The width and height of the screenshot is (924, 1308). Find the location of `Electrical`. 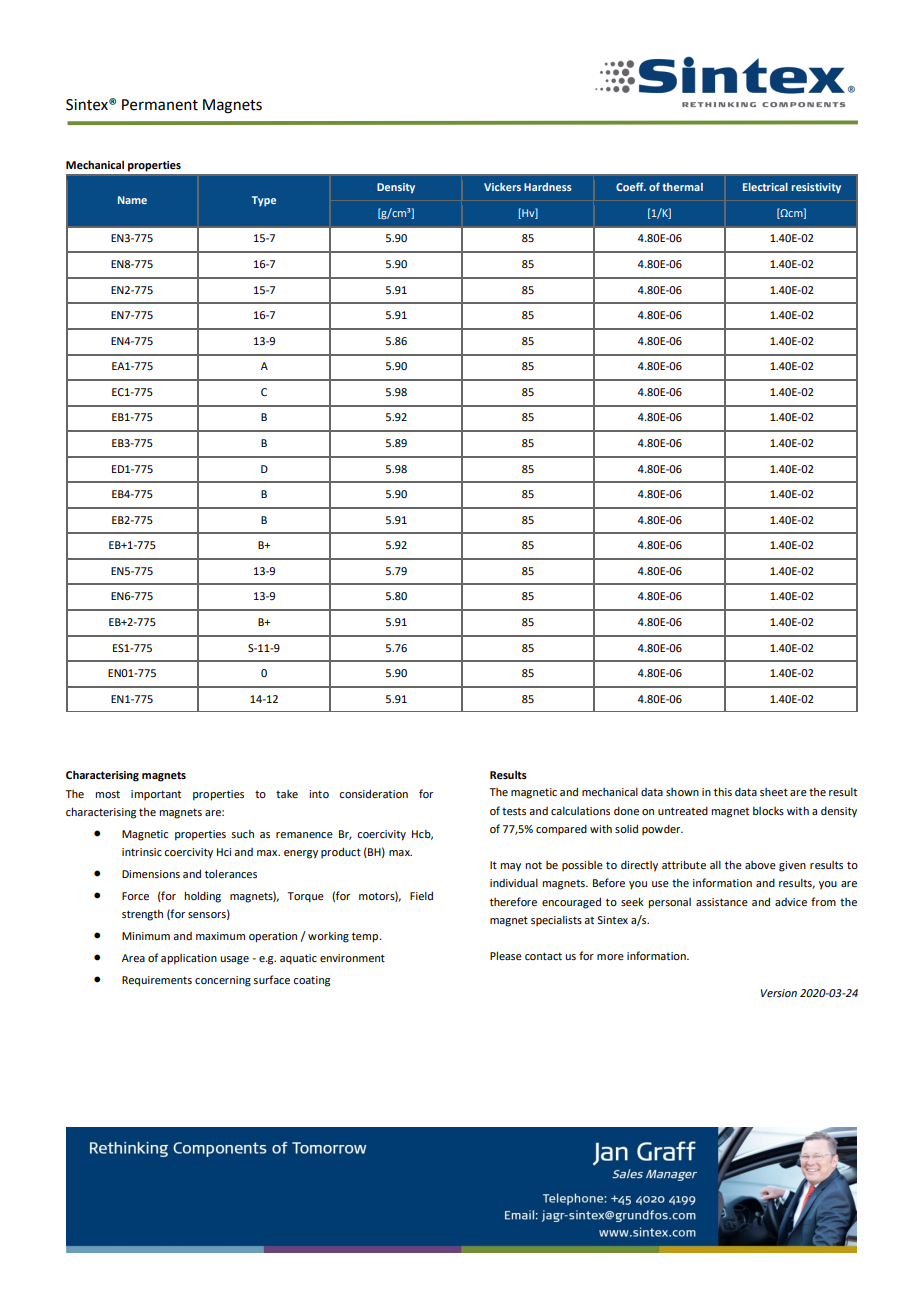

Electrical is located at coordinates (765, 187).
